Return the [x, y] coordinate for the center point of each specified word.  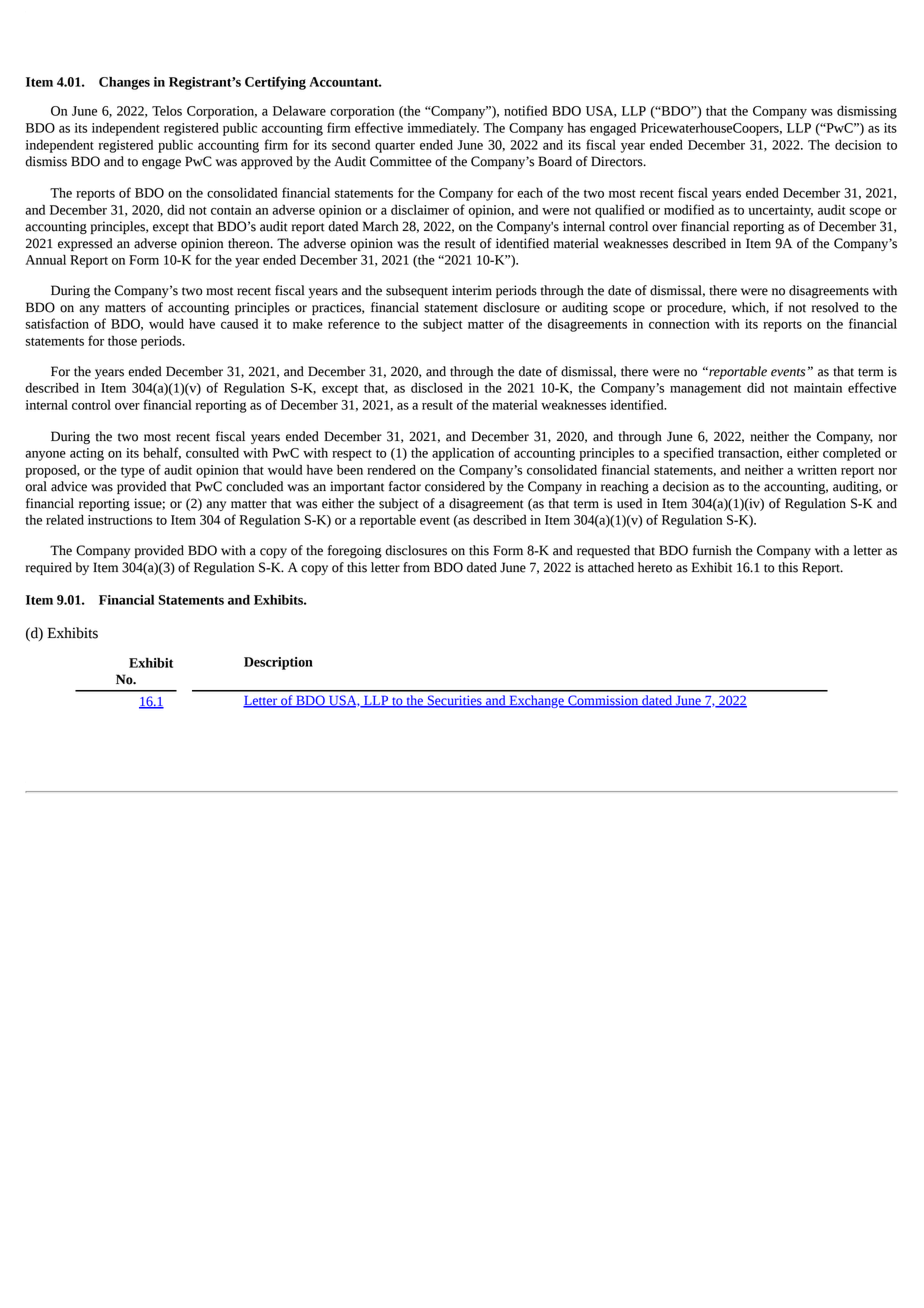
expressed [85, 244]
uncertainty [780, 211]
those [122, 340]
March [380, 226]
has [576, 127]
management [705, 390]
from [416, 567]
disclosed [437, 387]
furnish [712, 550]
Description [278, 663]
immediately [443, 129]
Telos [167, 110]
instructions [120, 520]
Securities [454, 701]
